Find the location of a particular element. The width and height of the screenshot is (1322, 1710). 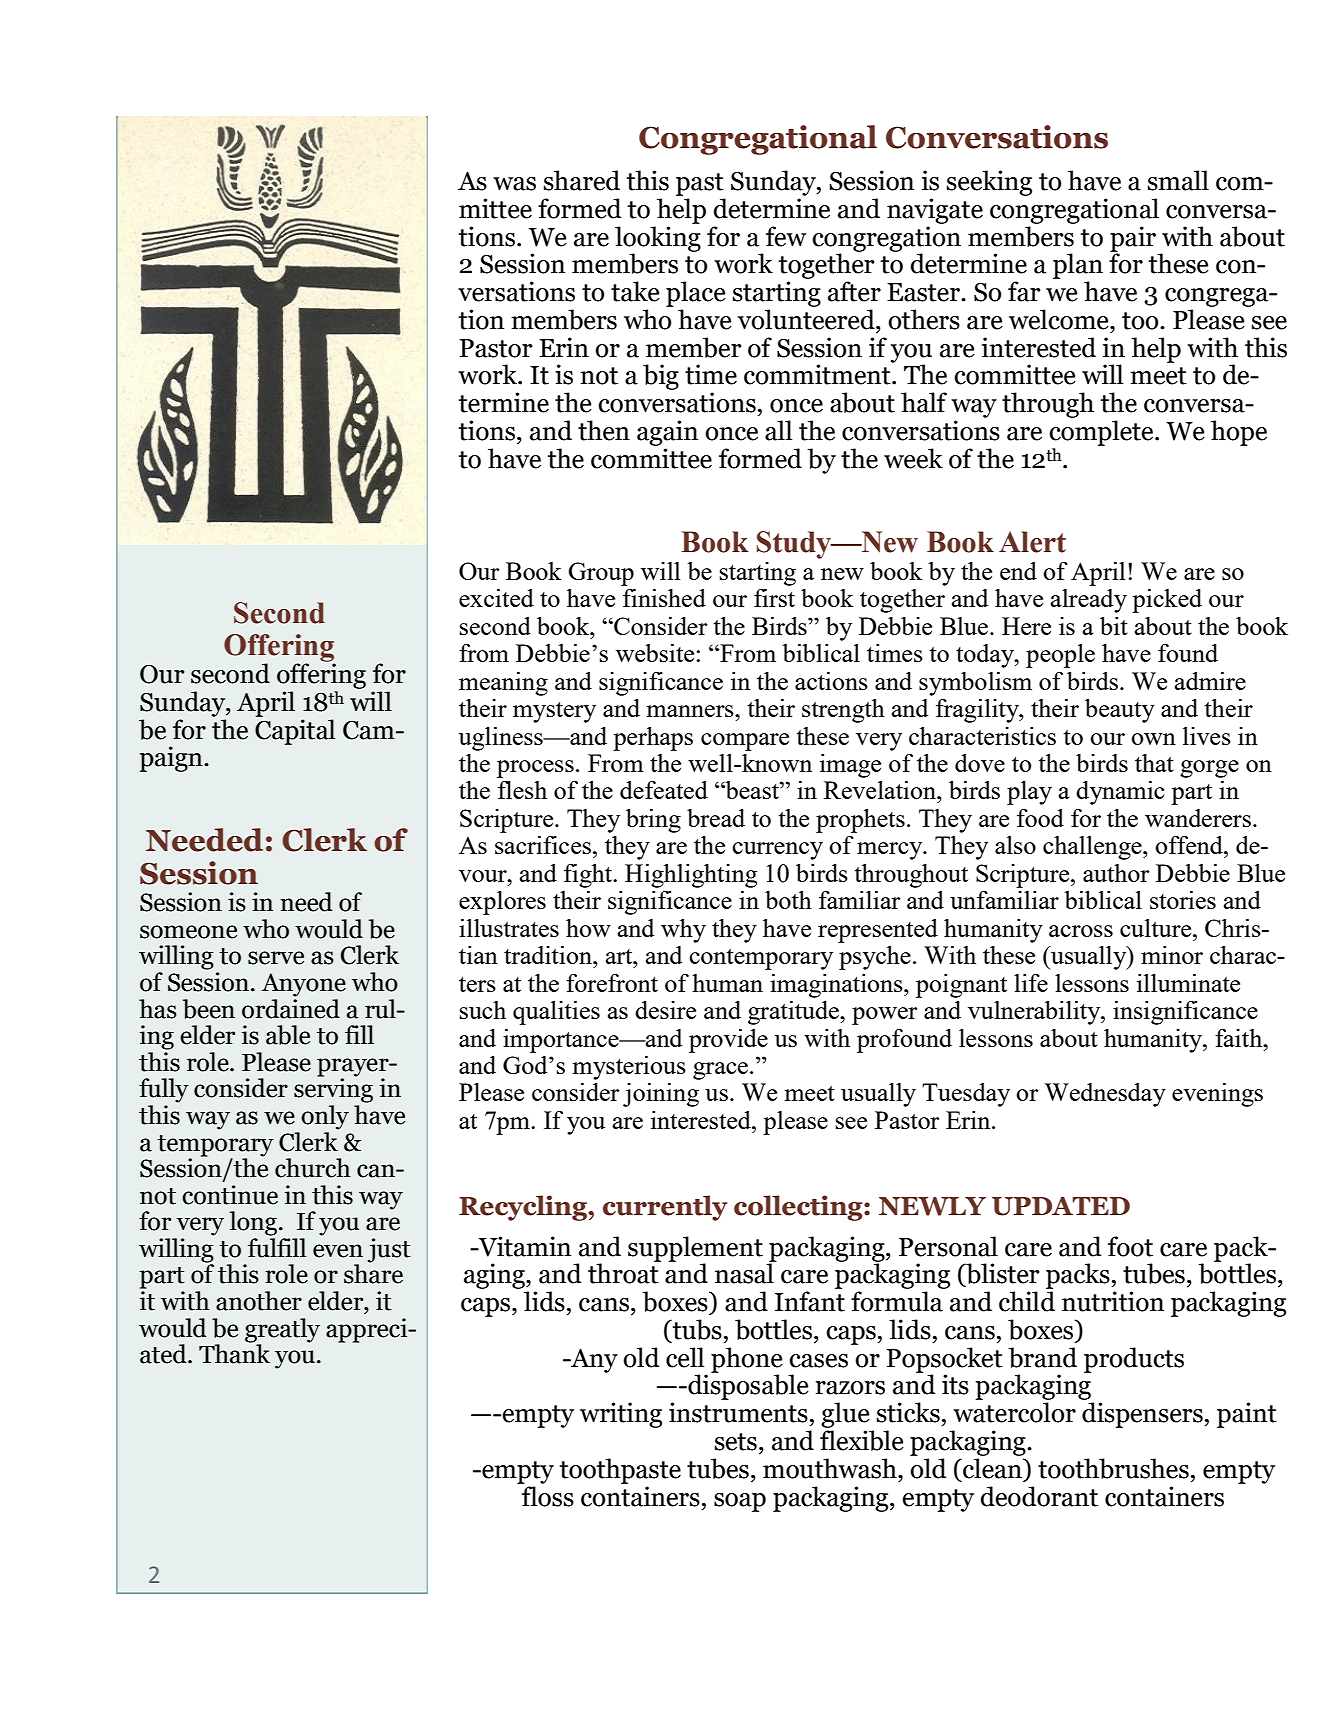

Alert is located at coordinates (1032, 542).
